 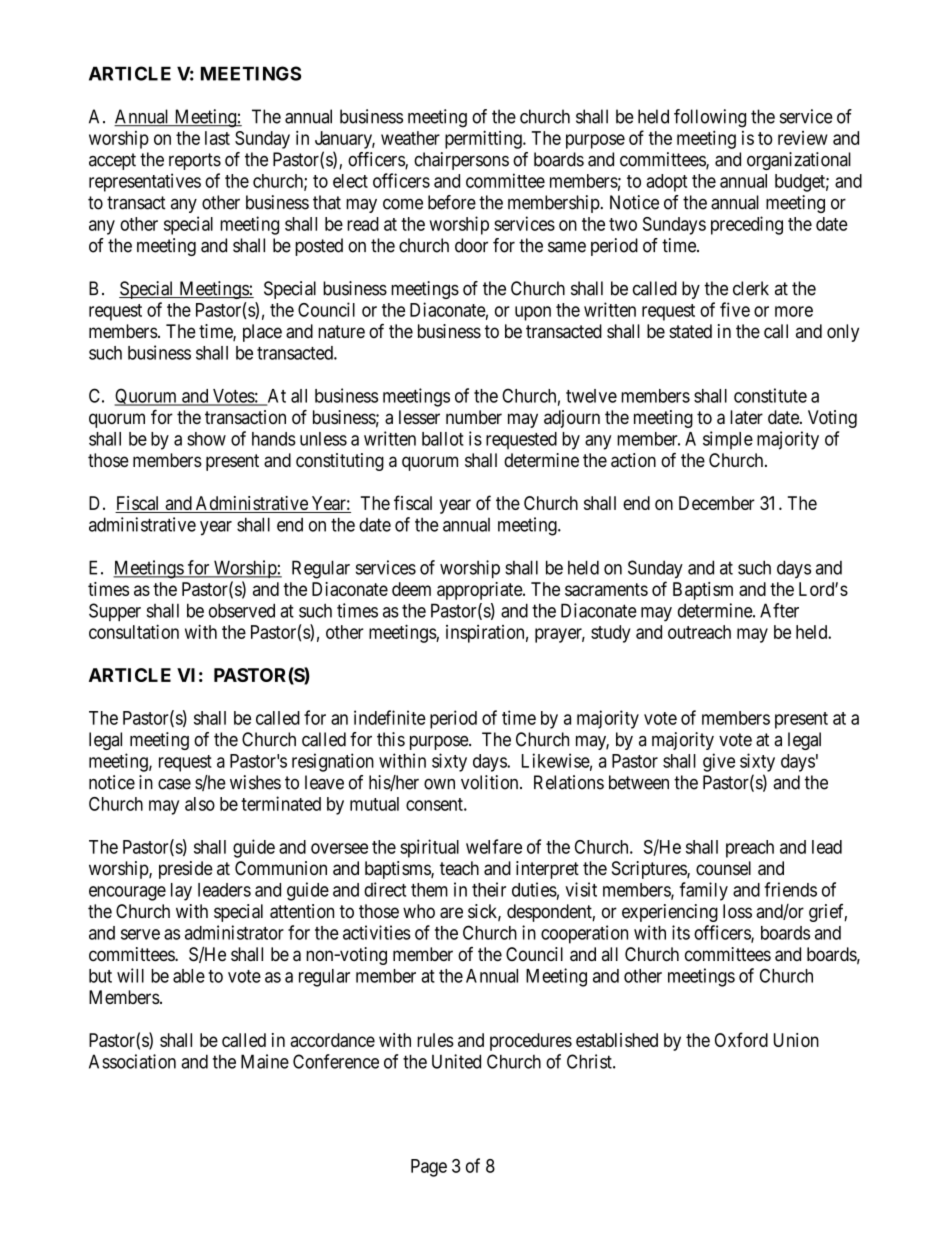 What do you see at coordinates (200, 804) in the screenshot?
I see `also` at bounding box center [200, 804].
